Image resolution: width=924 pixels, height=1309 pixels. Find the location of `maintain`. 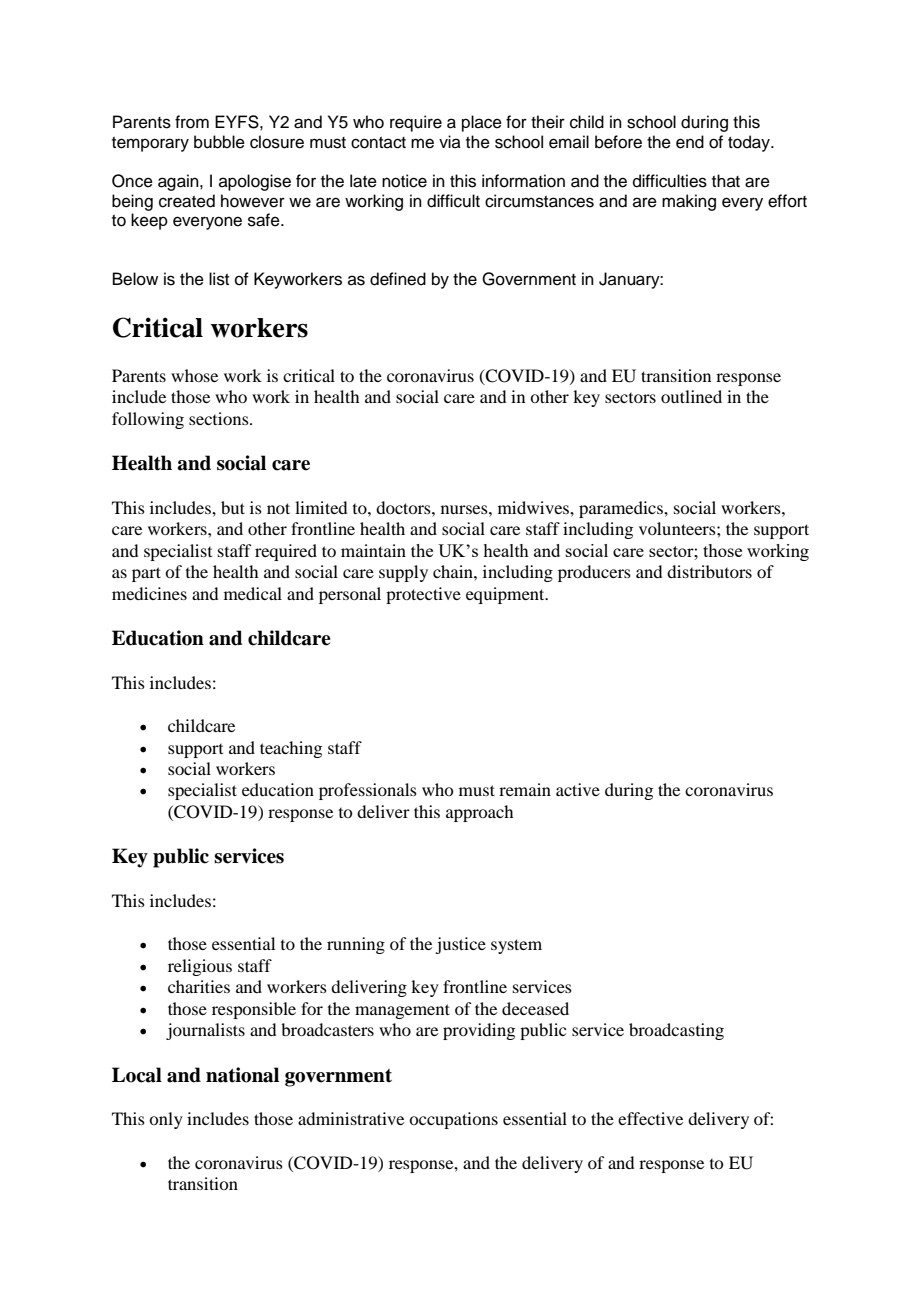

maintain is located at coordinates (373, 550).
